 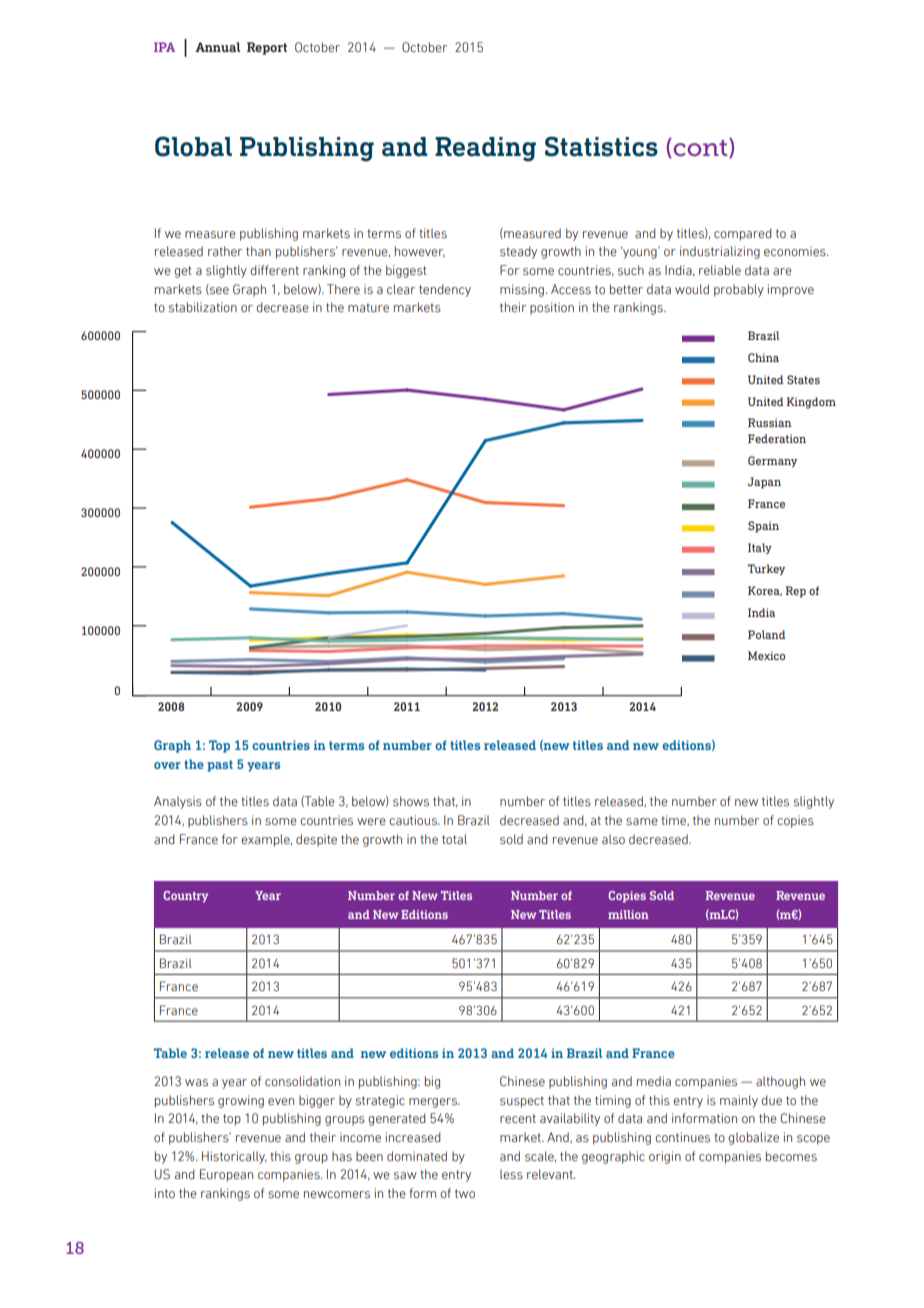 I want to click on Historically, so click(x=234, y=1157).
